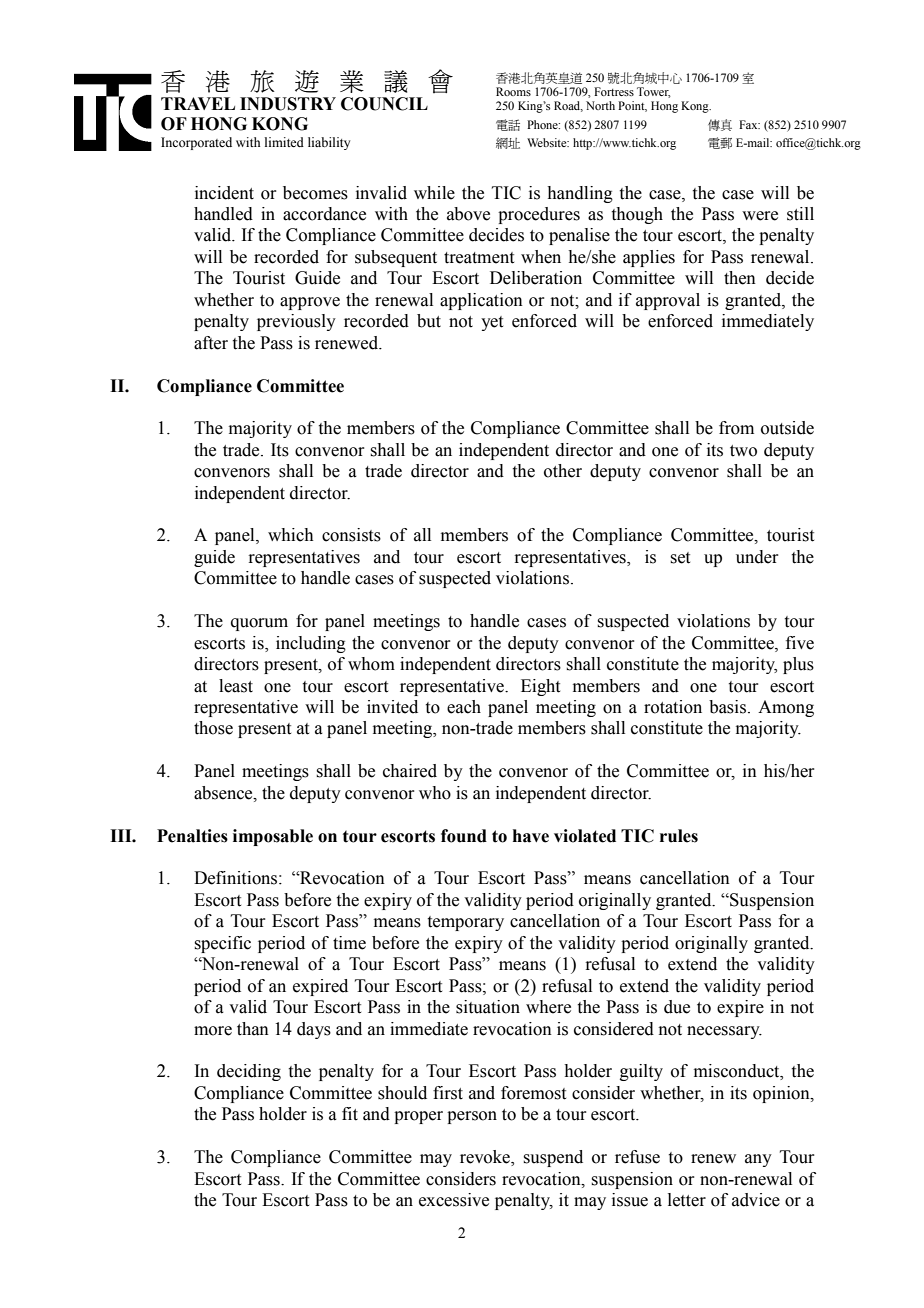 The image size is (924, 1308). I want to click on specific, so click(222, 944).
